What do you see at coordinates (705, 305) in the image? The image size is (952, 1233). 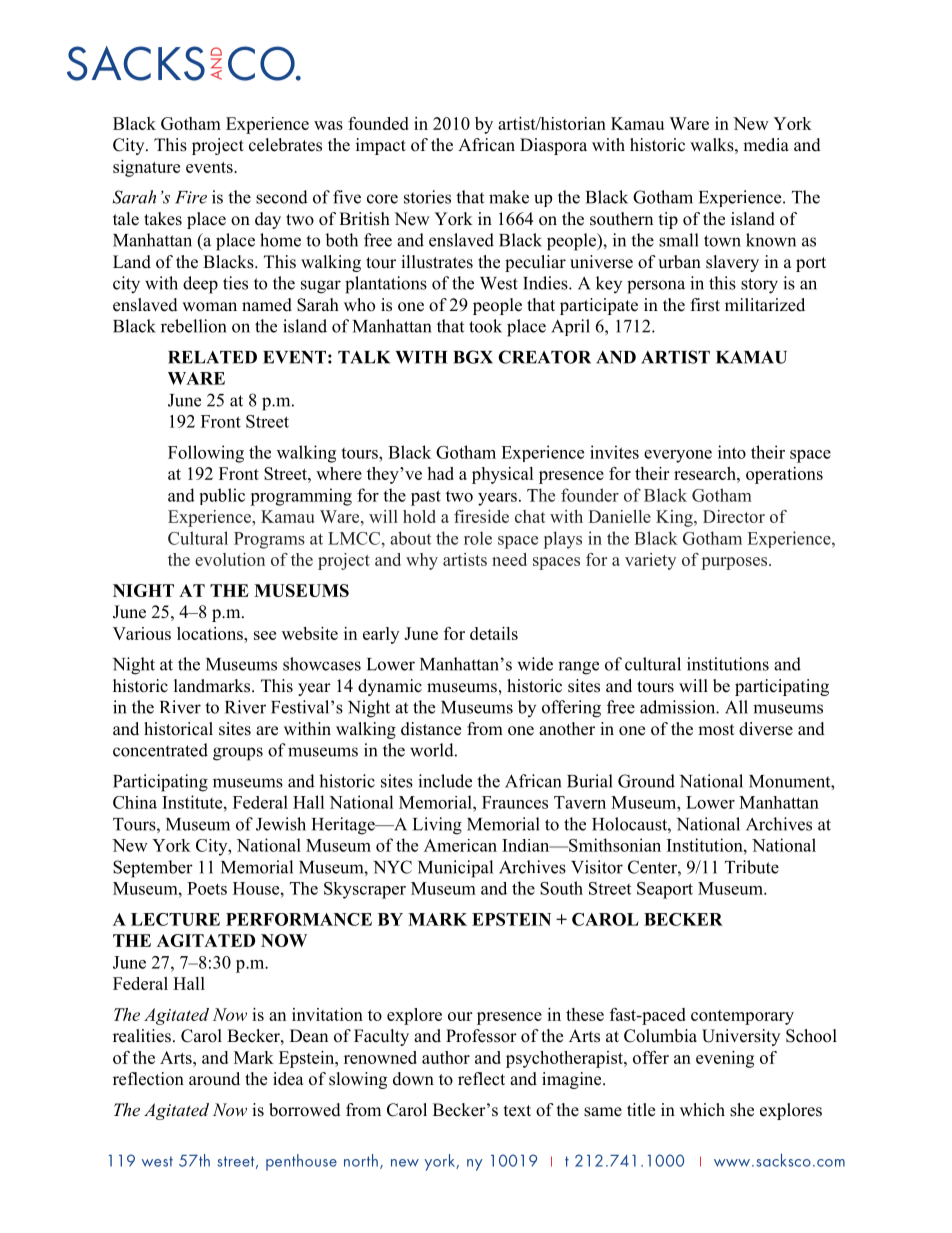 I see `first` at bounding box center [705, 305].
